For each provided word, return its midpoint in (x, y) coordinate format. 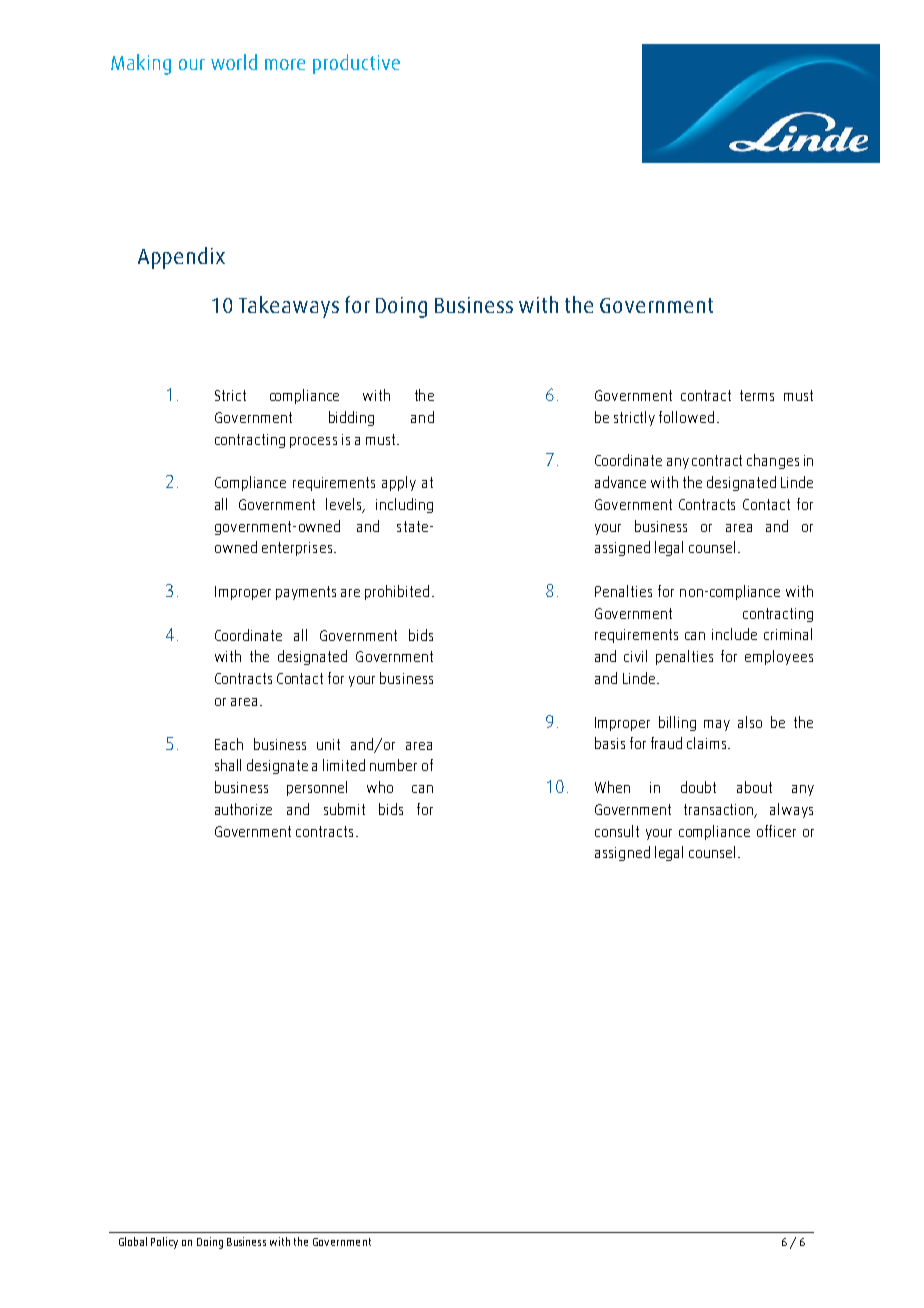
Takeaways (289, 307)
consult (617, 831)
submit (344, 809)
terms (757, 395)
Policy (164, 1243)
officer (776, 831)
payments (306, 593)
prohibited (397, 592)
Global (133, 1241)
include (734, 634)
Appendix (181, 258)
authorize (243, 809)
